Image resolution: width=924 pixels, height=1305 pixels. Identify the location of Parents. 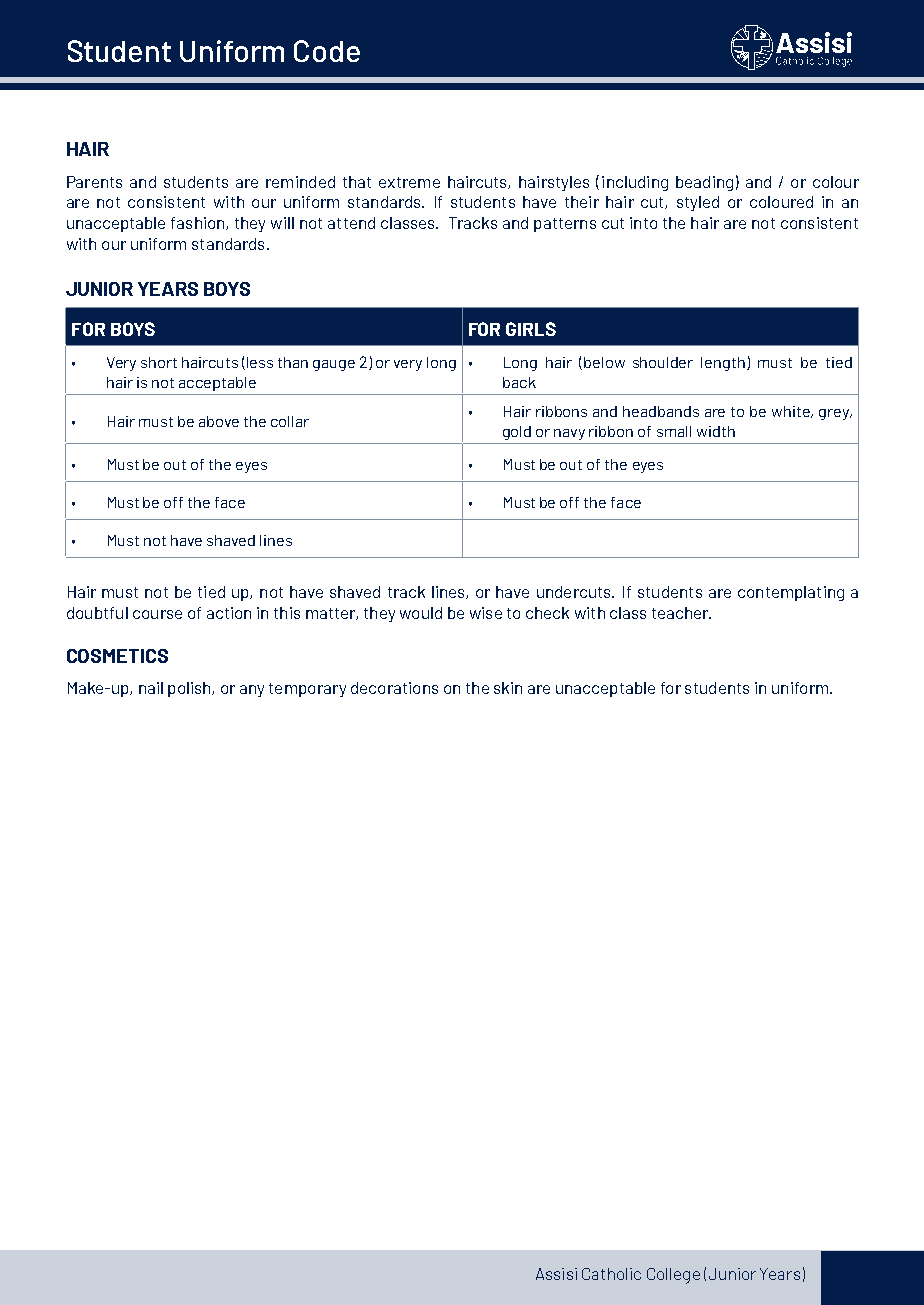
(94, 182).
